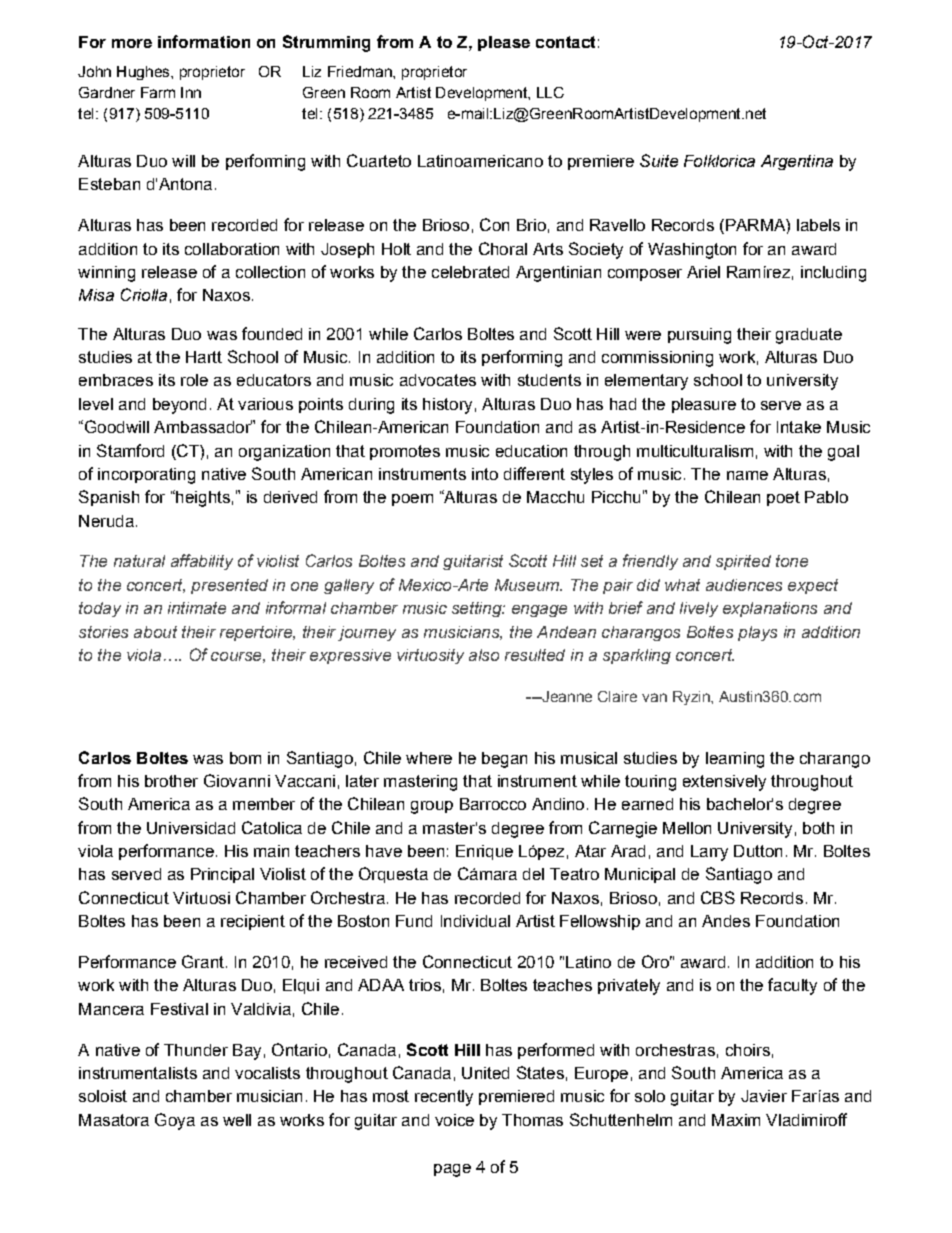  I want to click on please, so click(504, 43).
